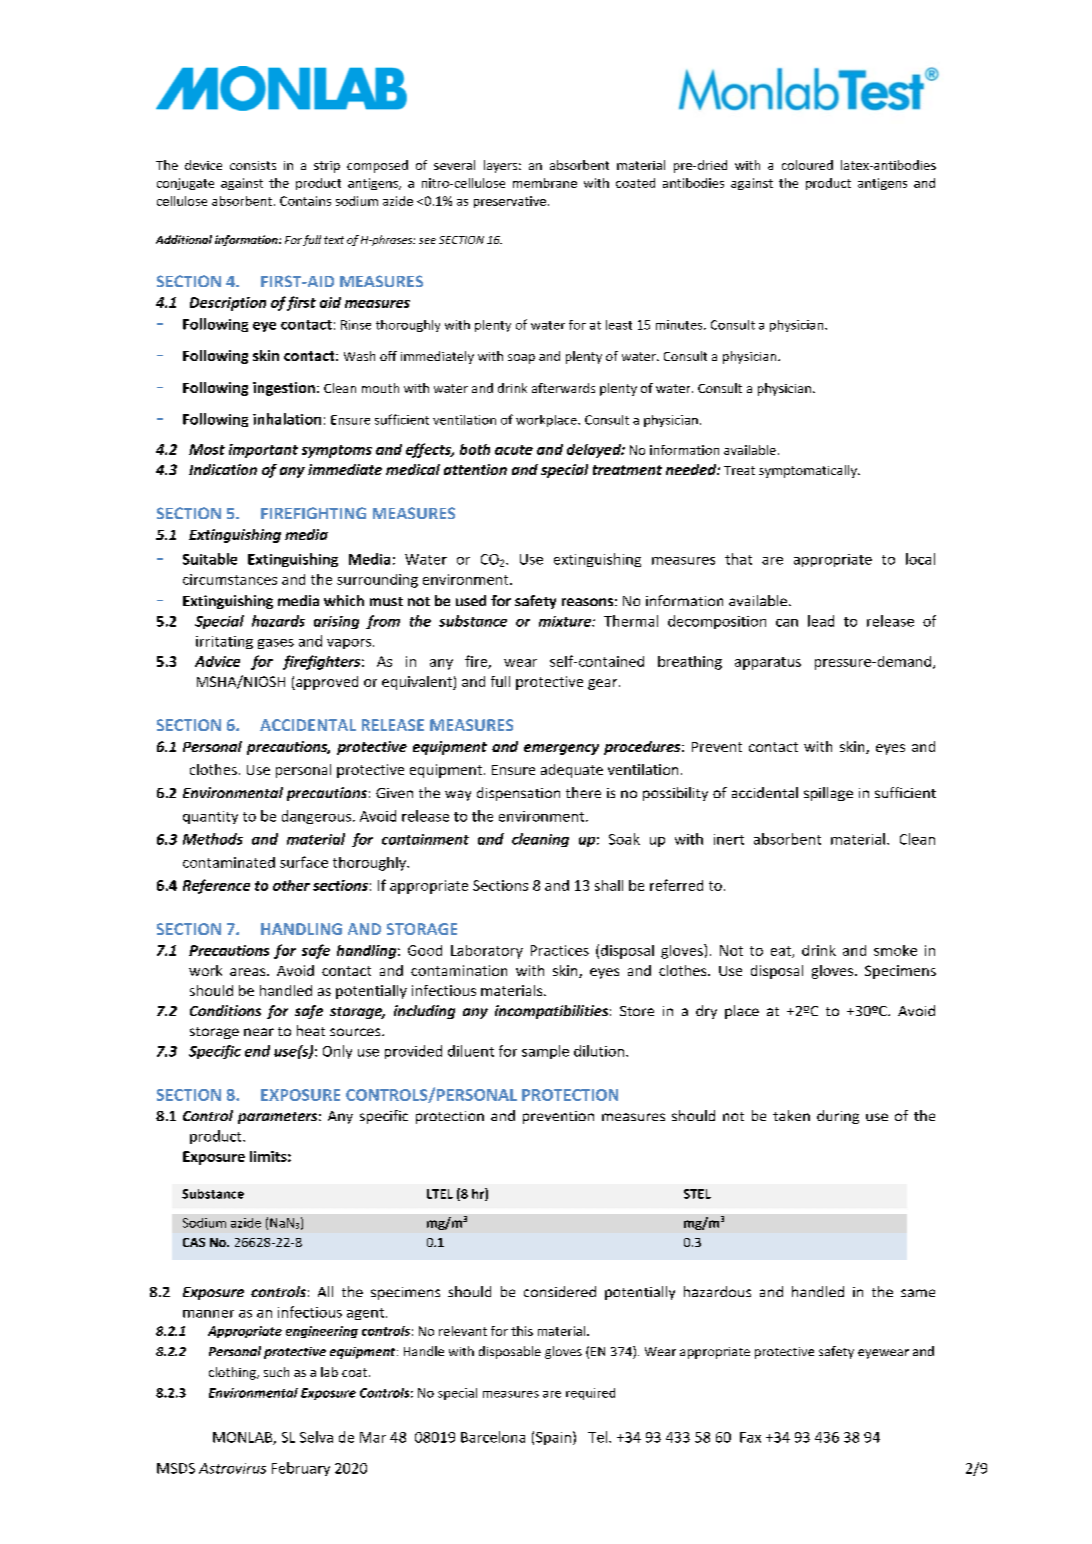 Image resolution: width=1092 pixels, height=1544 pixels. What do you see at coordinates (316, 817) in the document?
I see `dangerous` at bounding box center [316, 817].
